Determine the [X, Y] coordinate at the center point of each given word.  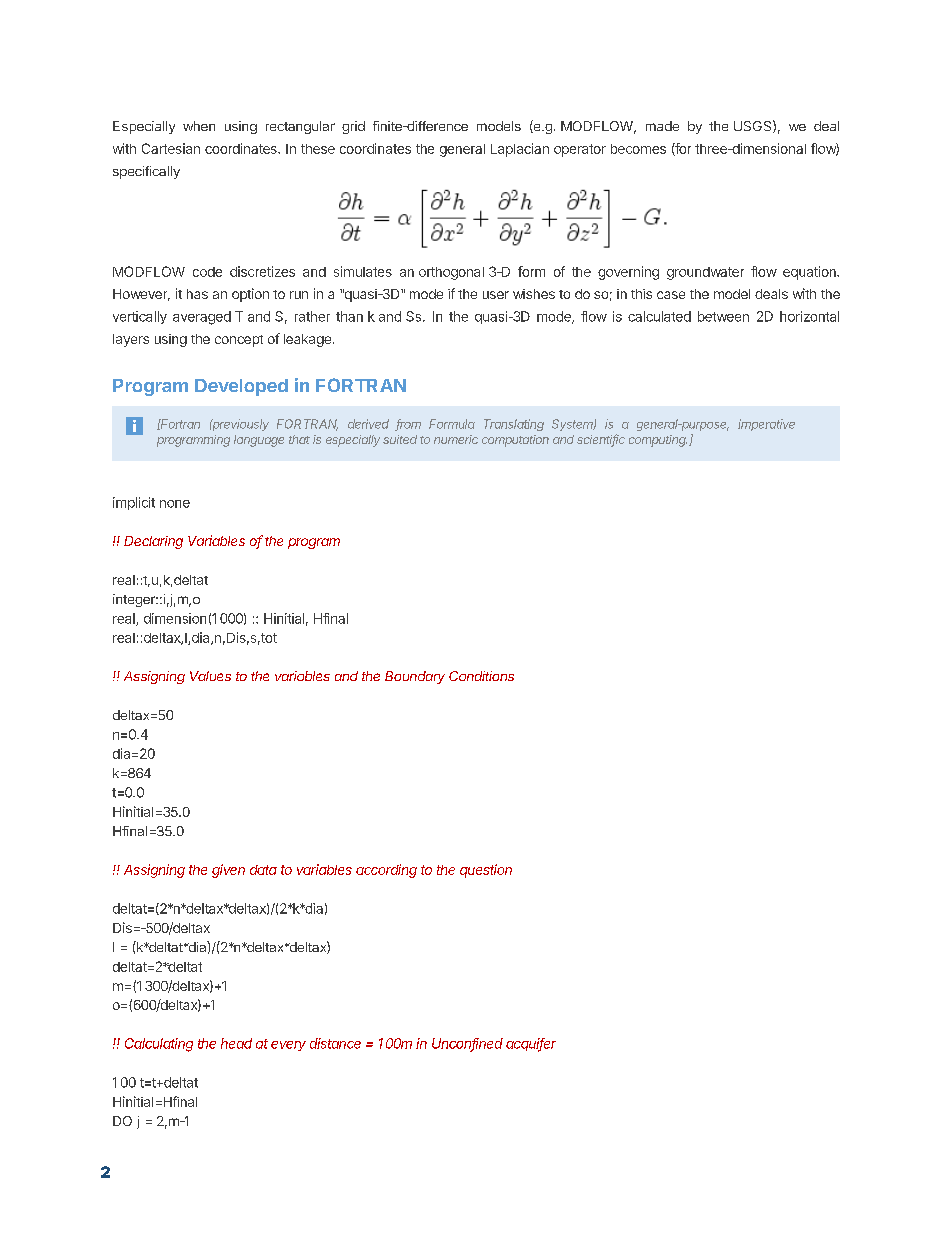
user [496, 295]
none [175, 504]
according [386, 871]
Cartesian [171, 148]
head [236, 1043]
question [486, 871]
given [228, 871]
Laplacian [520, 150]
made [662, 126]
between [723, 316]
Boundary [415, 677]
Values [210, 676]
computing [658, 441]
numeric [456, 439]
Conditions [481, 676]
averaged [202, 318]
